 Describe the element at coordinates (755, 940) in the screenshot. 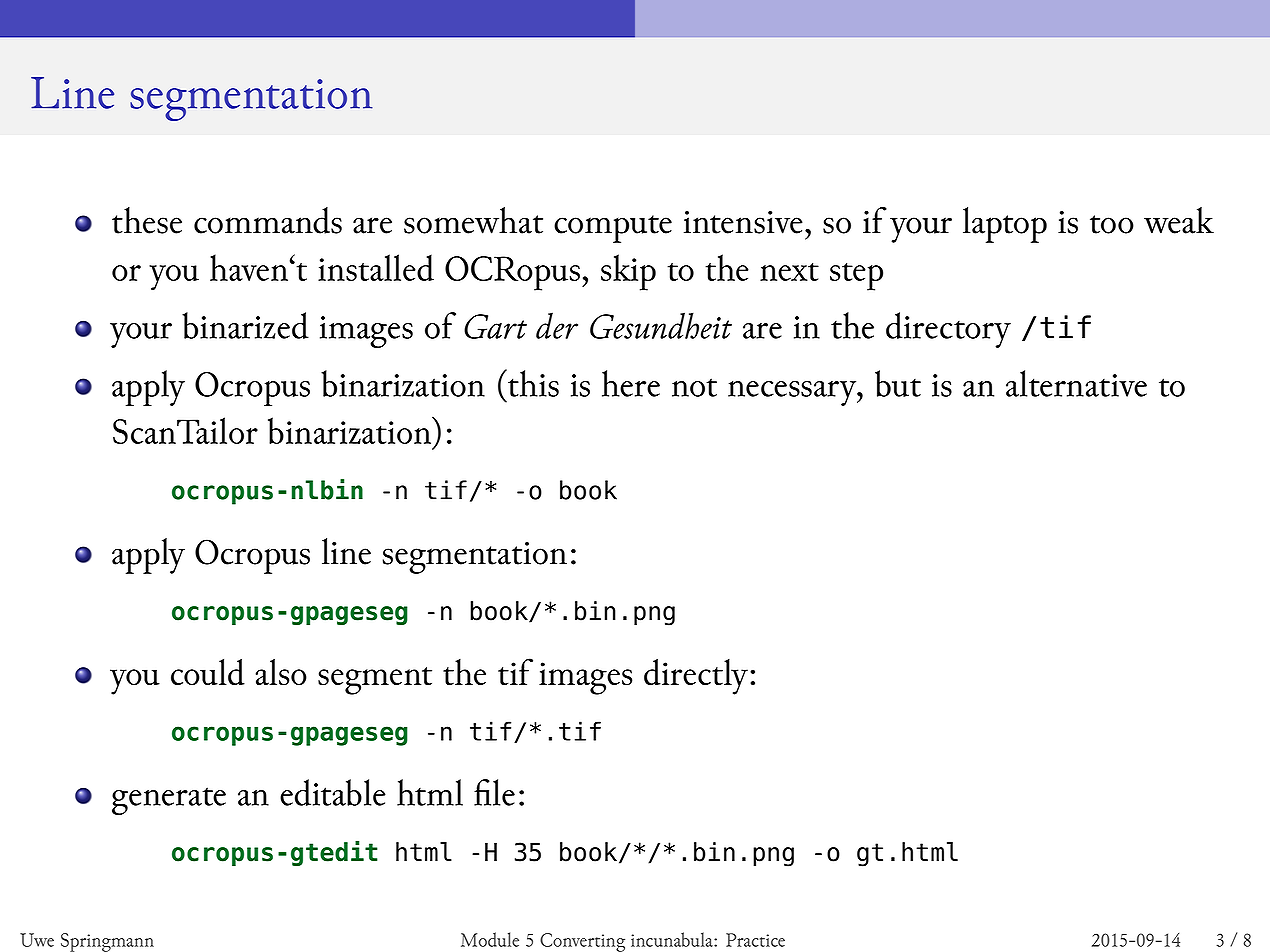

I see `Practice` at that location.
